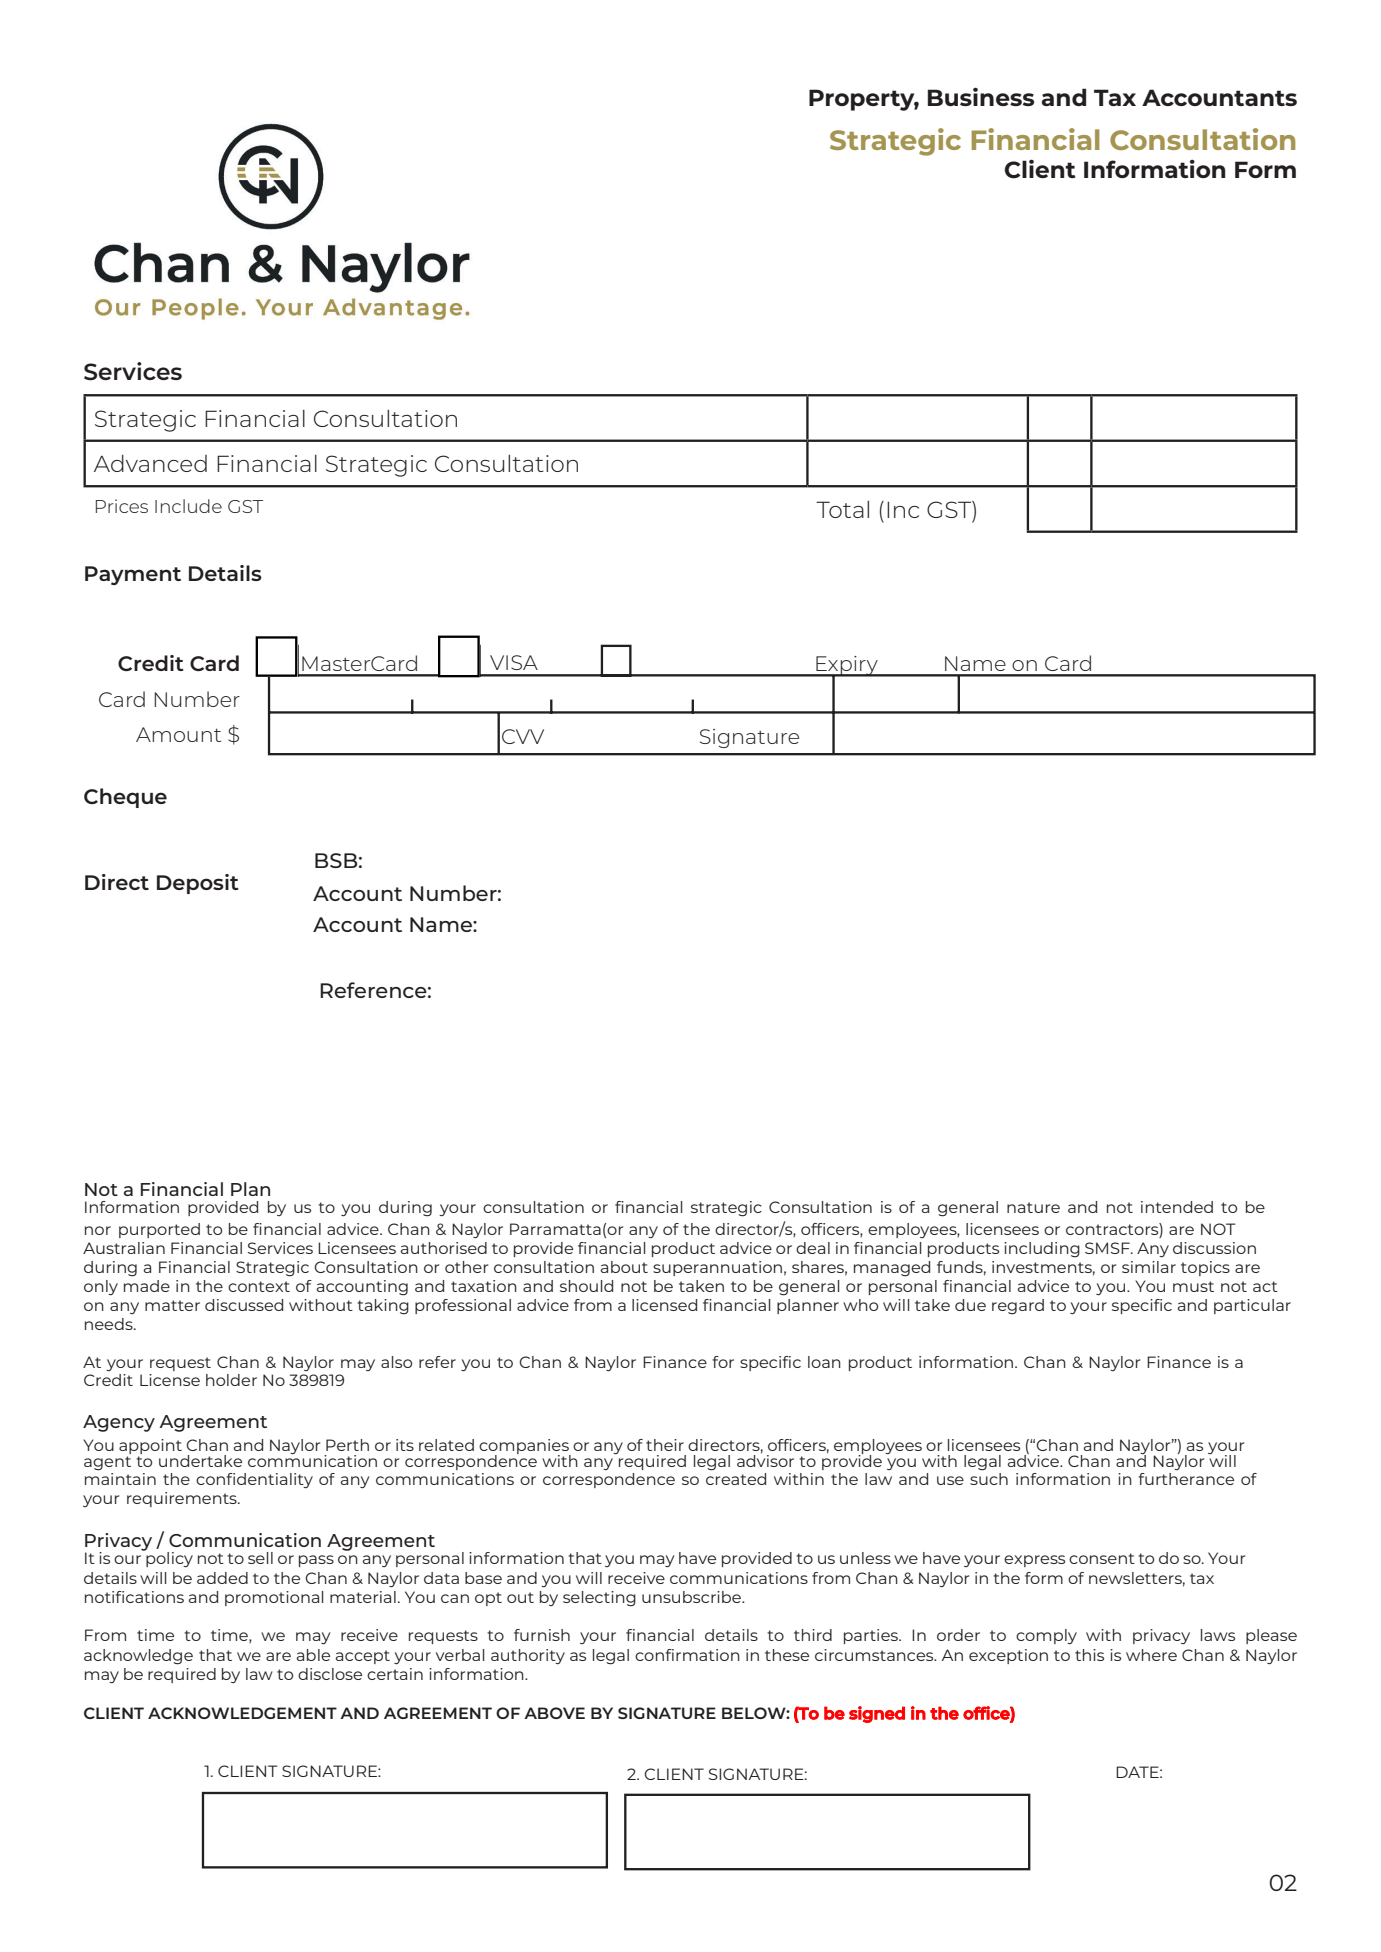  I want to click on Include, so click(188, 506).
